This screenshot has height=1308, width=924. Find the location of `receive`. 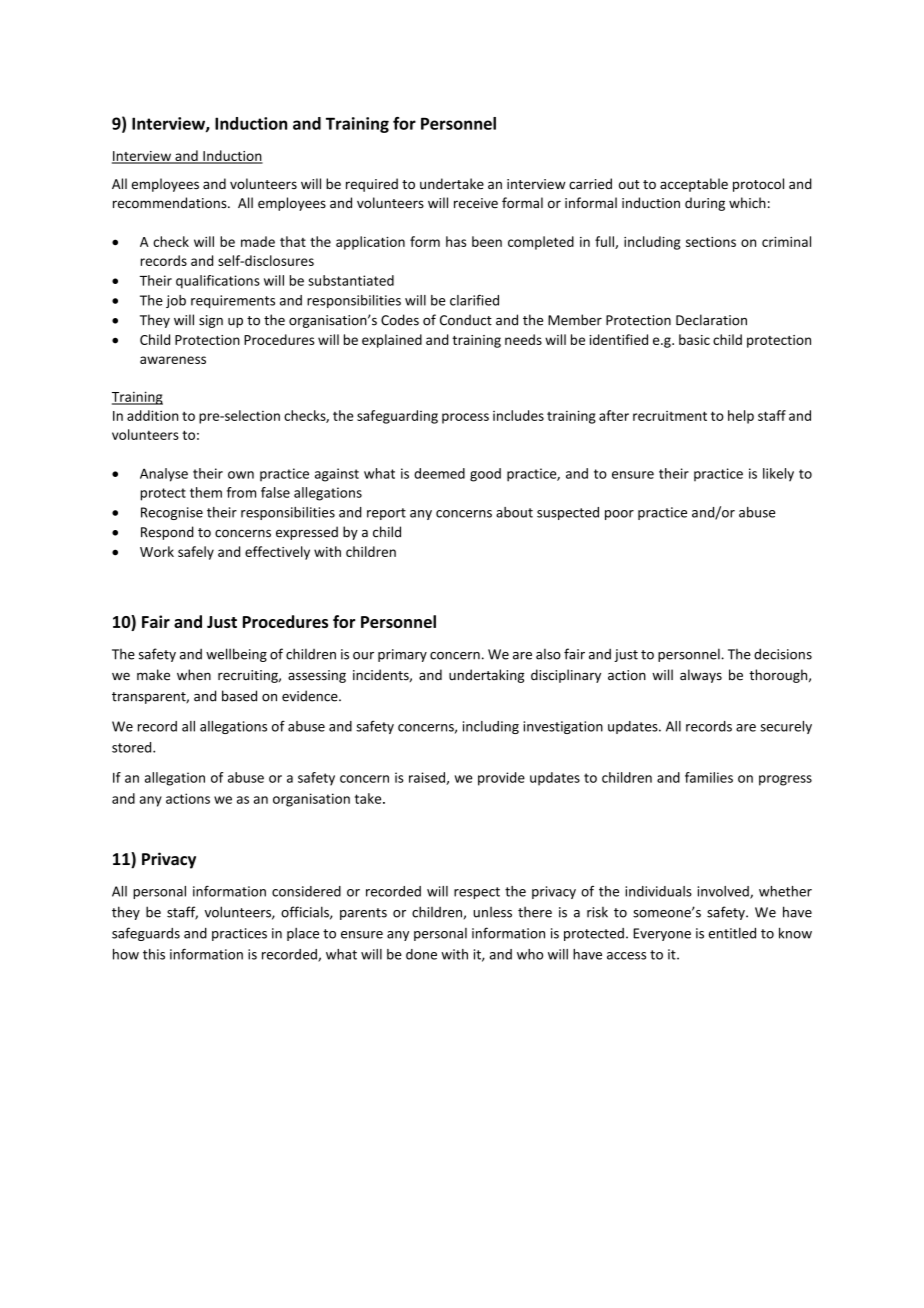

receive is located at coordinates (476, 203).
